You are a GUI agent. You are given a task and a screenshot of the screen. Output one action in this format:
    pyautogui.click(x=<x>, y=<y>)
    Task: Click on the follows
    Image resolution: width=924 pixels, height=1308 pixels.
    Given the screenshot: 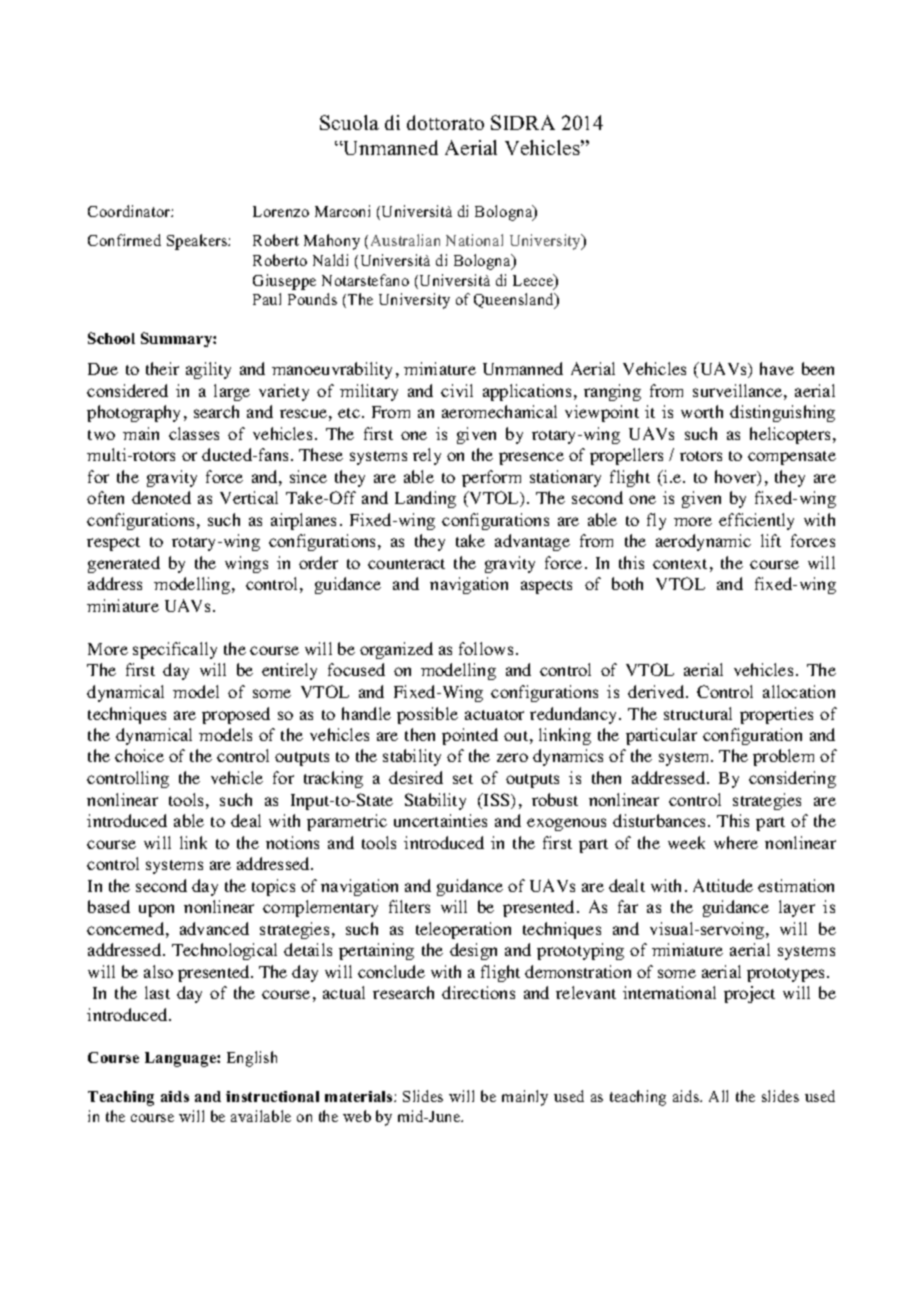 What is the action you would take?
    pyautogui.click(x=486, y=648)
